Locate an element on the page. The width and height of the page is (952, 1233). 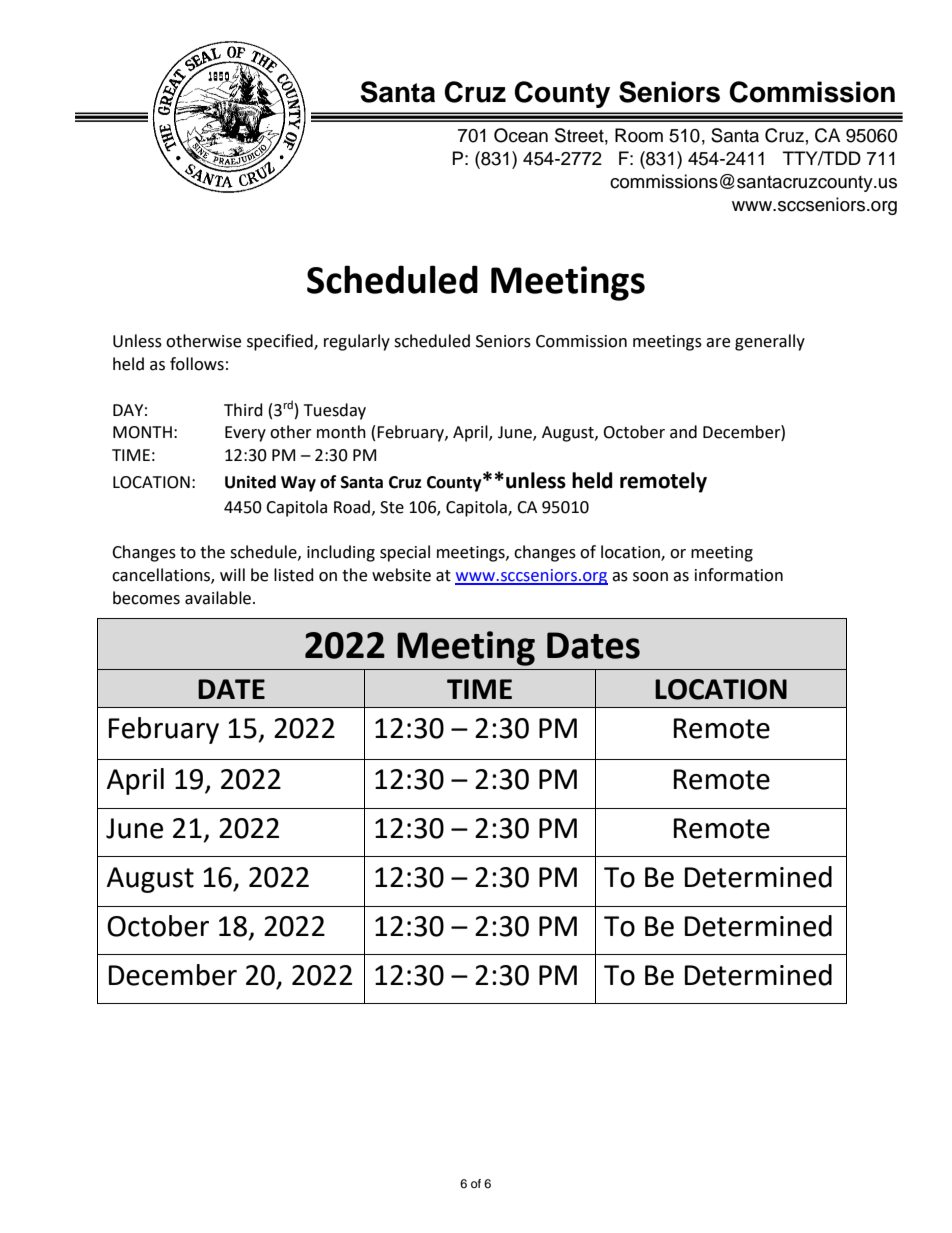
generally is located at coordinates (770, 342).
